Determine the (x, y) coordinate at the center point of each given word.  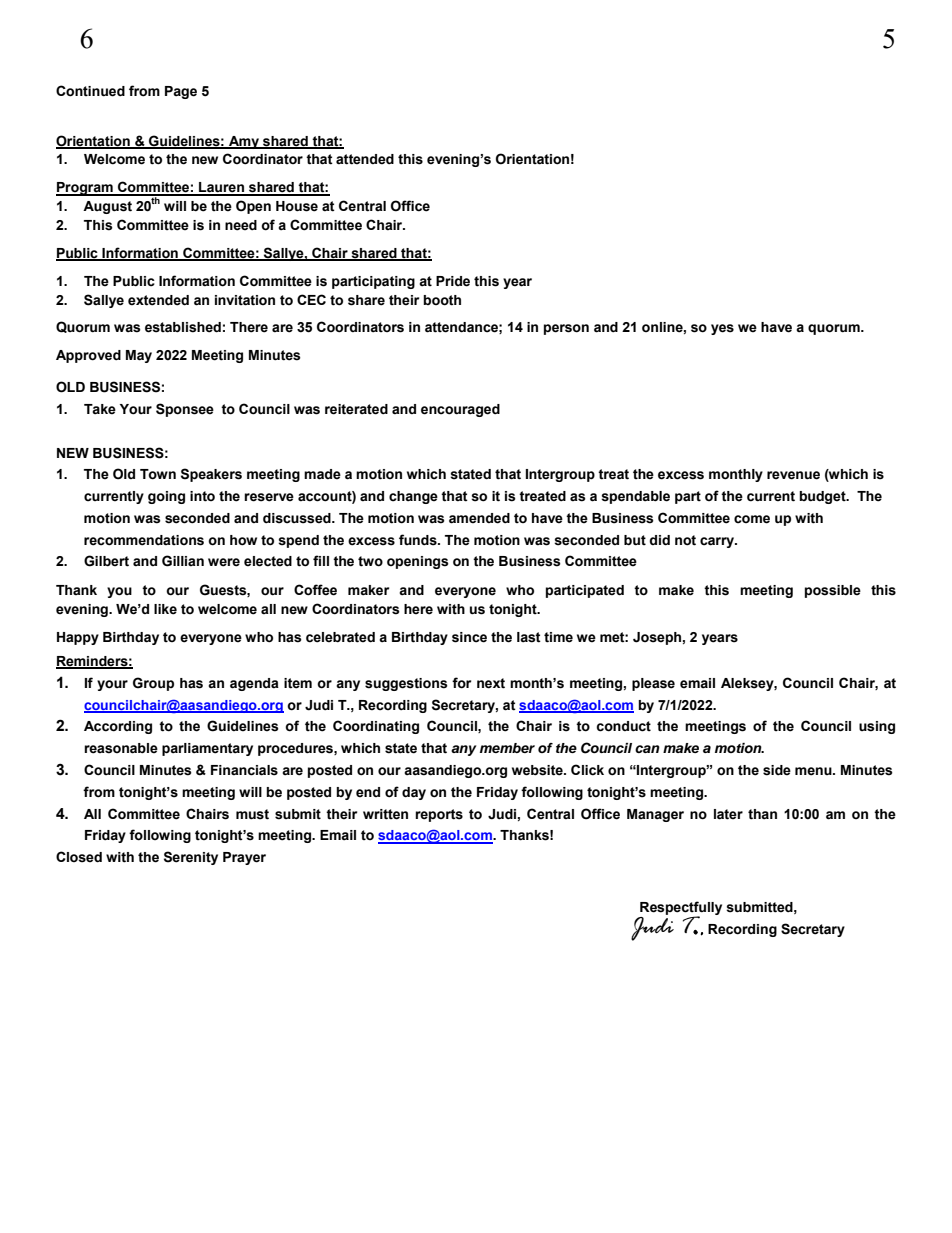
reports (439, 815)
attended (365, 159)
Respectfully (681, 909)
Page (181, 92)
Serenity (191, 858)
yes (722, 329)
